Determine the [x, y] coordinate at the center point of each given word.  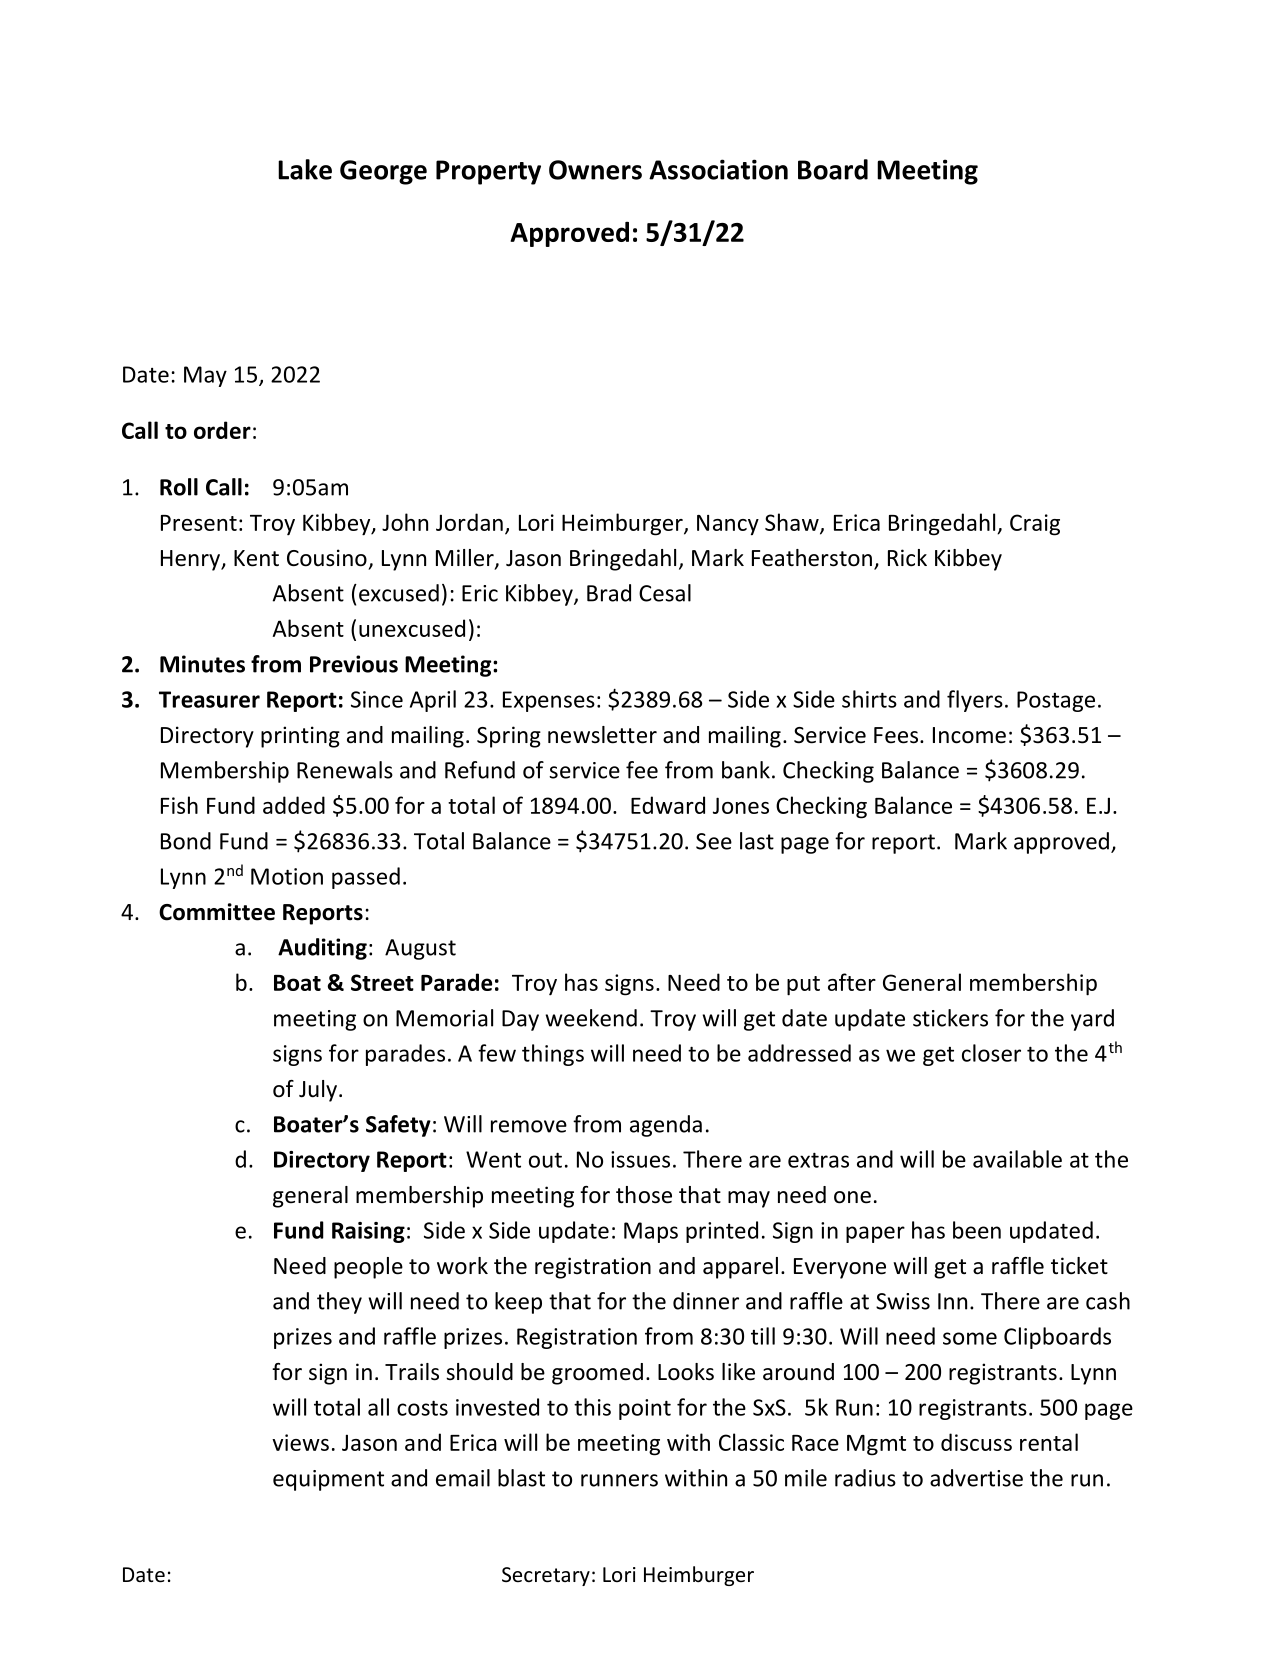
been [977, 1230]
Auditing [322, 949]
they [339, 1303]
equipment [328, 1480]
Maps [651, 1232]
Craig [1035, 525]
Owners [595, 170]
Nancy [728, 525]
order [222, 430]
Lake [305, 169]
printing [300, 737]
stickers [950, 1018]
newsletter [602, 735]
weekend [591, 1018]
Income [969, 735]
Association [718, 169]
